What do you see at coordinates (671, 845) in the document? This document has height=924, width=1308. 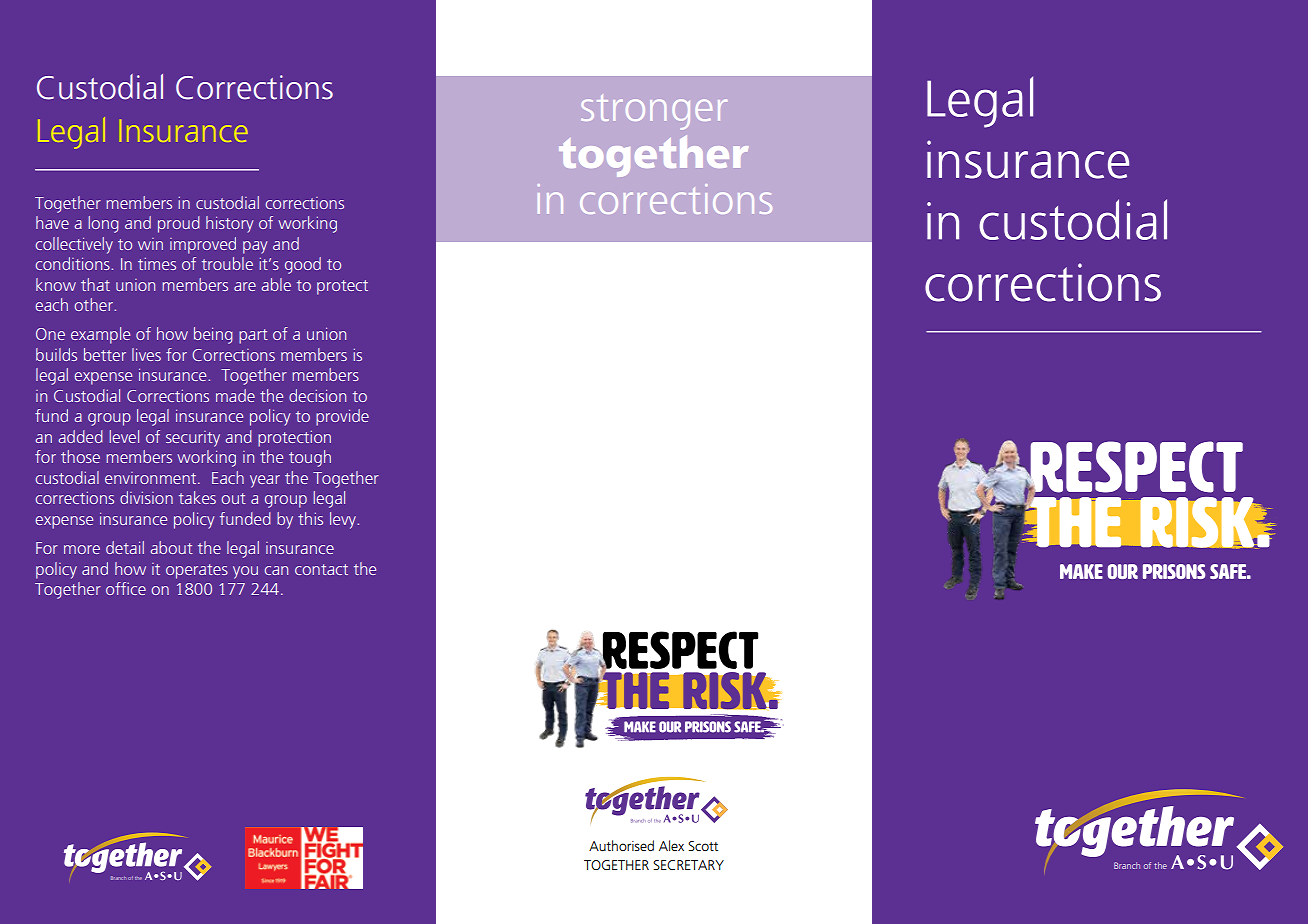 I see `Alex` at bounding box center [671, 845].
